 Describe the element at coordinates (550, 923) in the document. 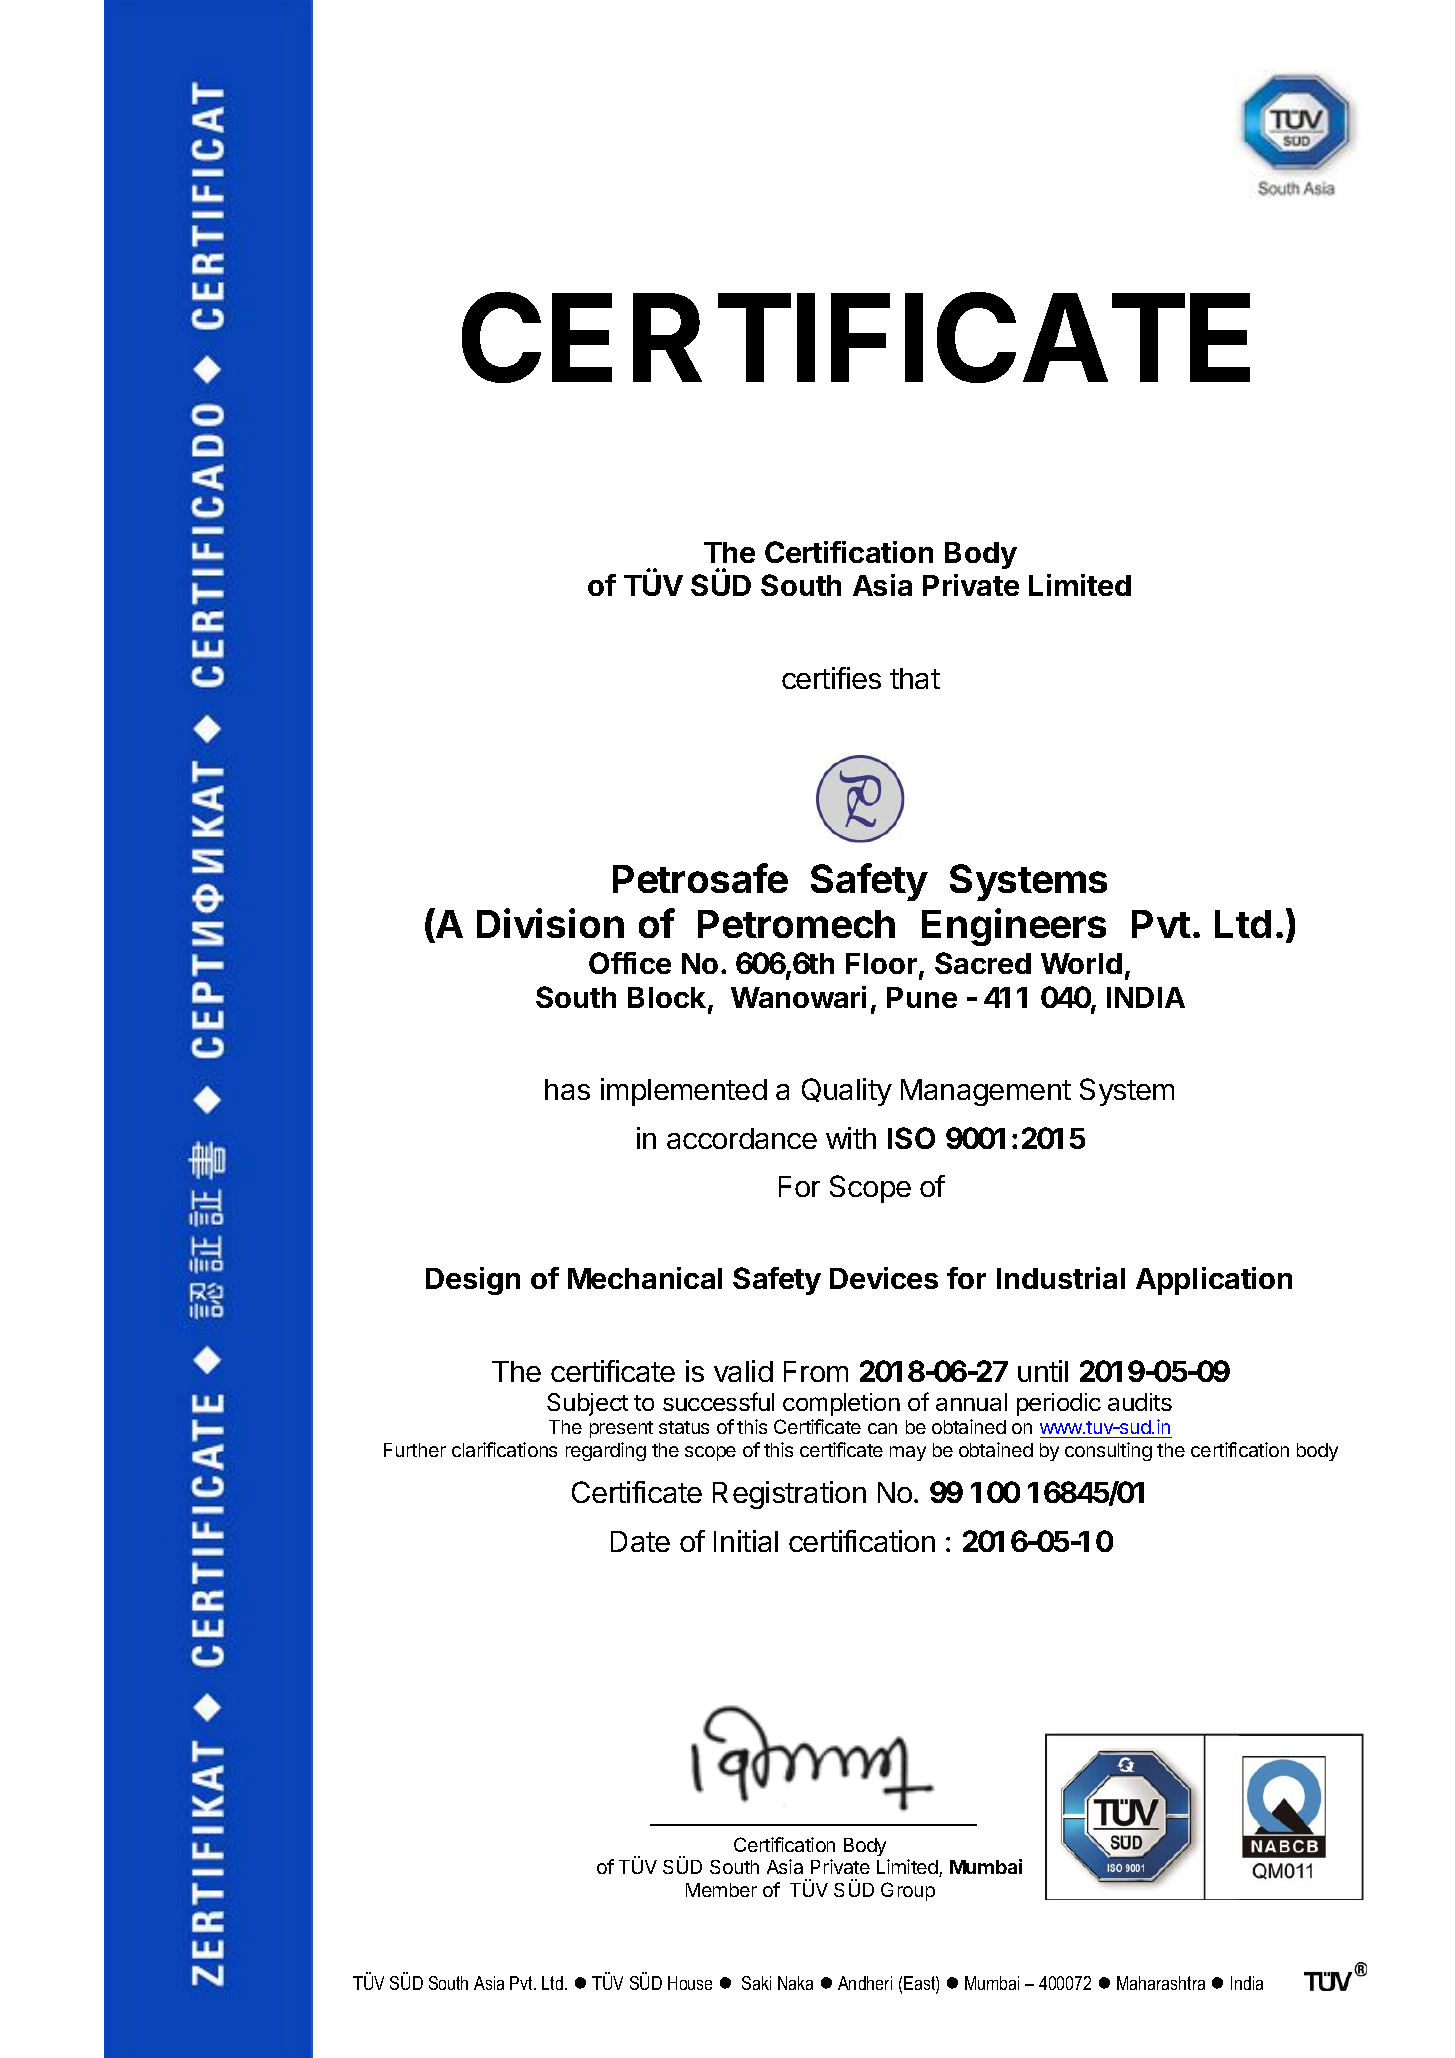

I see `Division` at that location.
